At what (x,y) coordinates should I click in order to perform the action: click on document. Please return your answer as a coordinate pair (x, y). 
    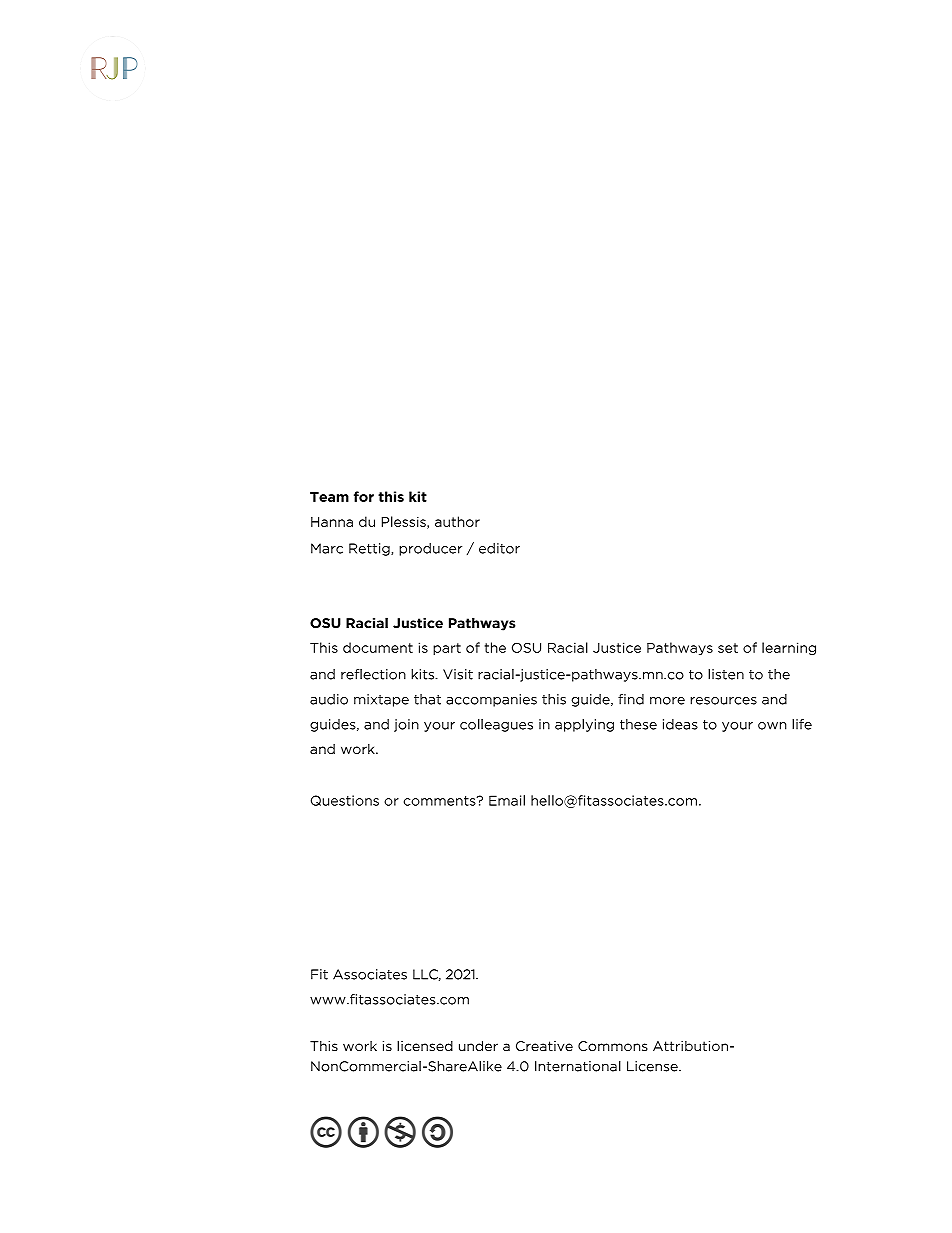
    Looking at the image, I should click on (378, 647).
